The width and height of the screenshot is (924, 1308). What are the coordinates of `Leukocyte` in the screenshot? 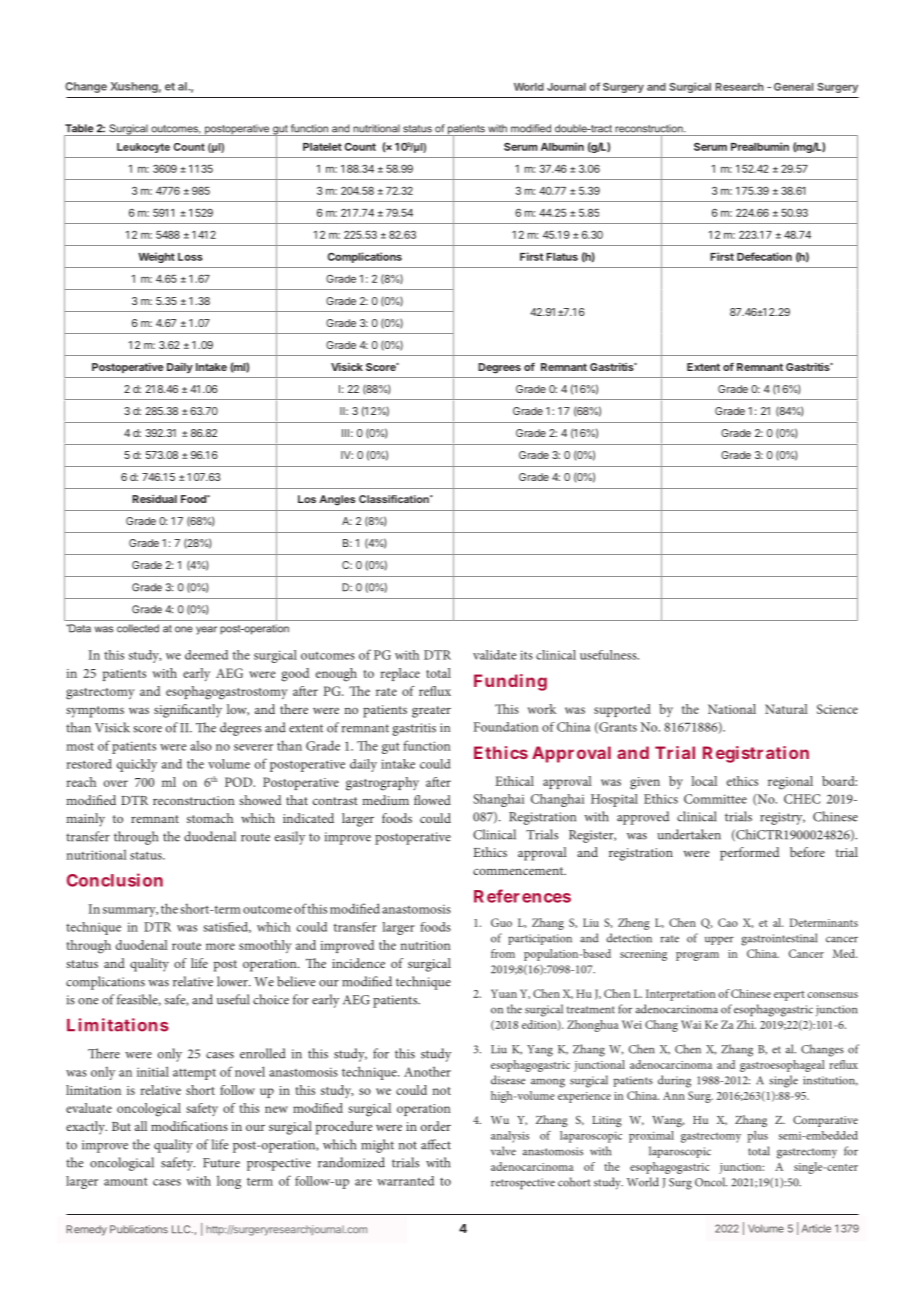 It's located at (143, 148).
